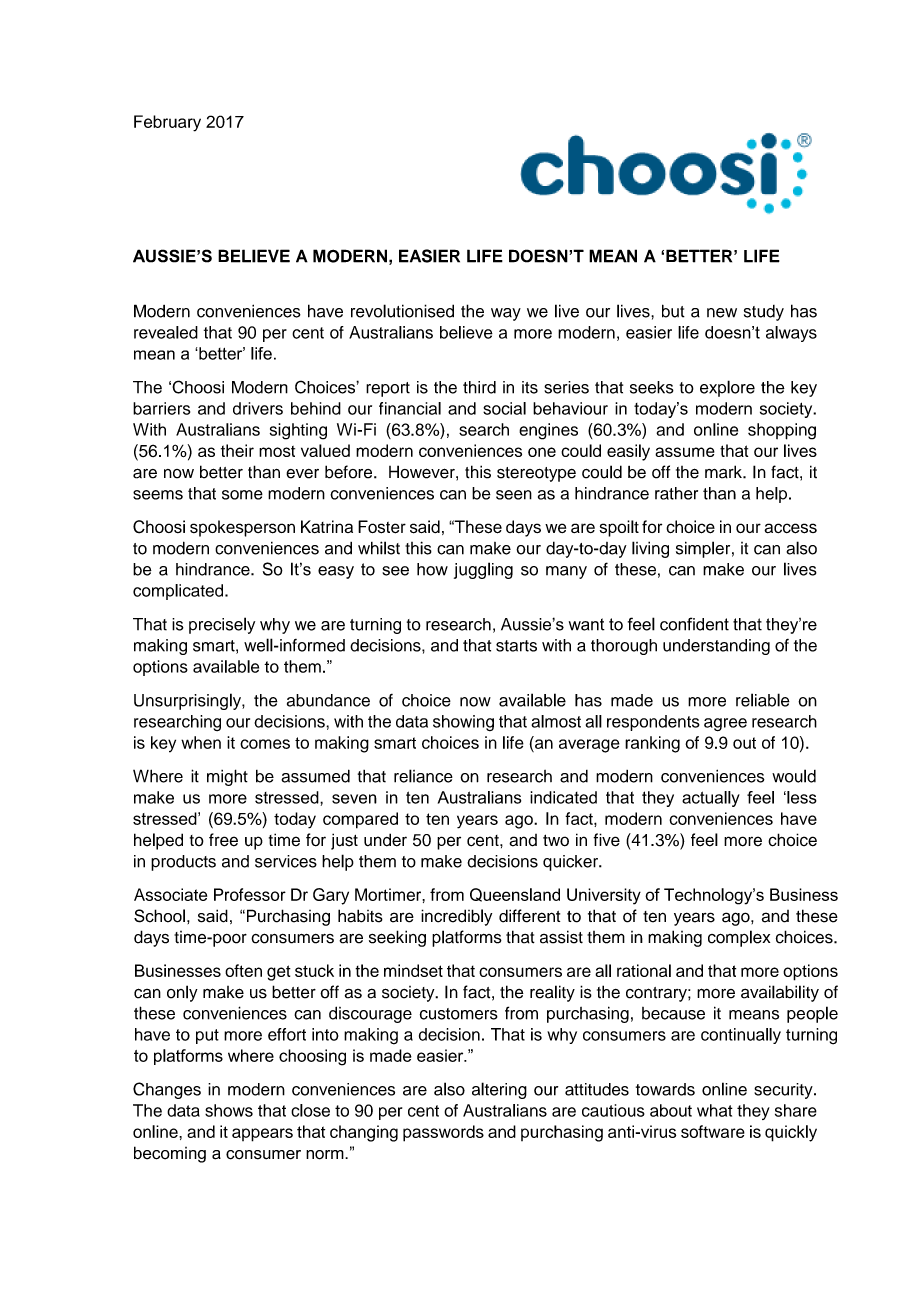 The height and width of the screenshot is (1308, 924). Describe the element at coordinates (402, 311) in the screenshot. I see `revolutionised` at that location.
